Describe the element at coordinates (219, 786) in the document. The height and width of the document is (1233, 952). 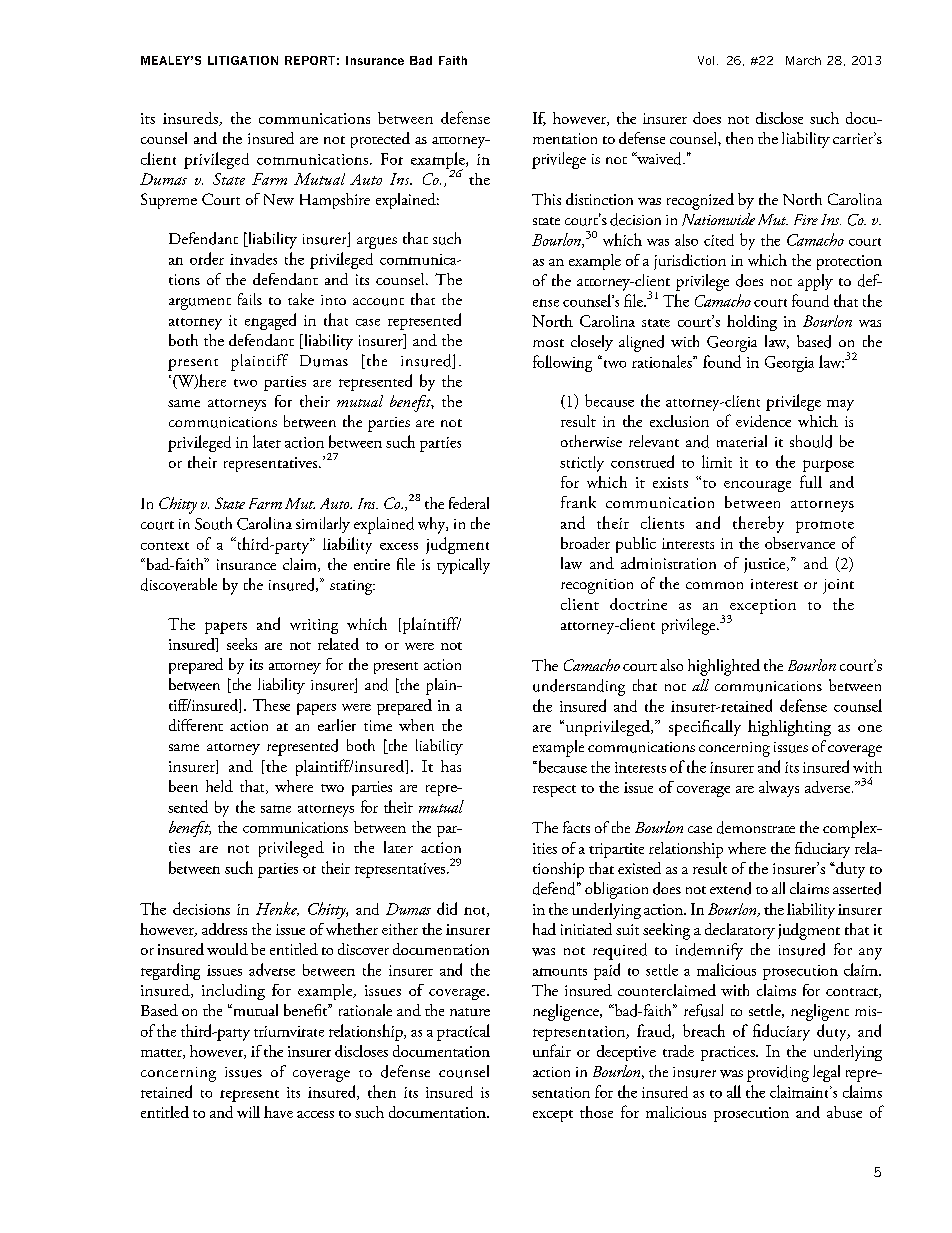
I see `held` at that location.
